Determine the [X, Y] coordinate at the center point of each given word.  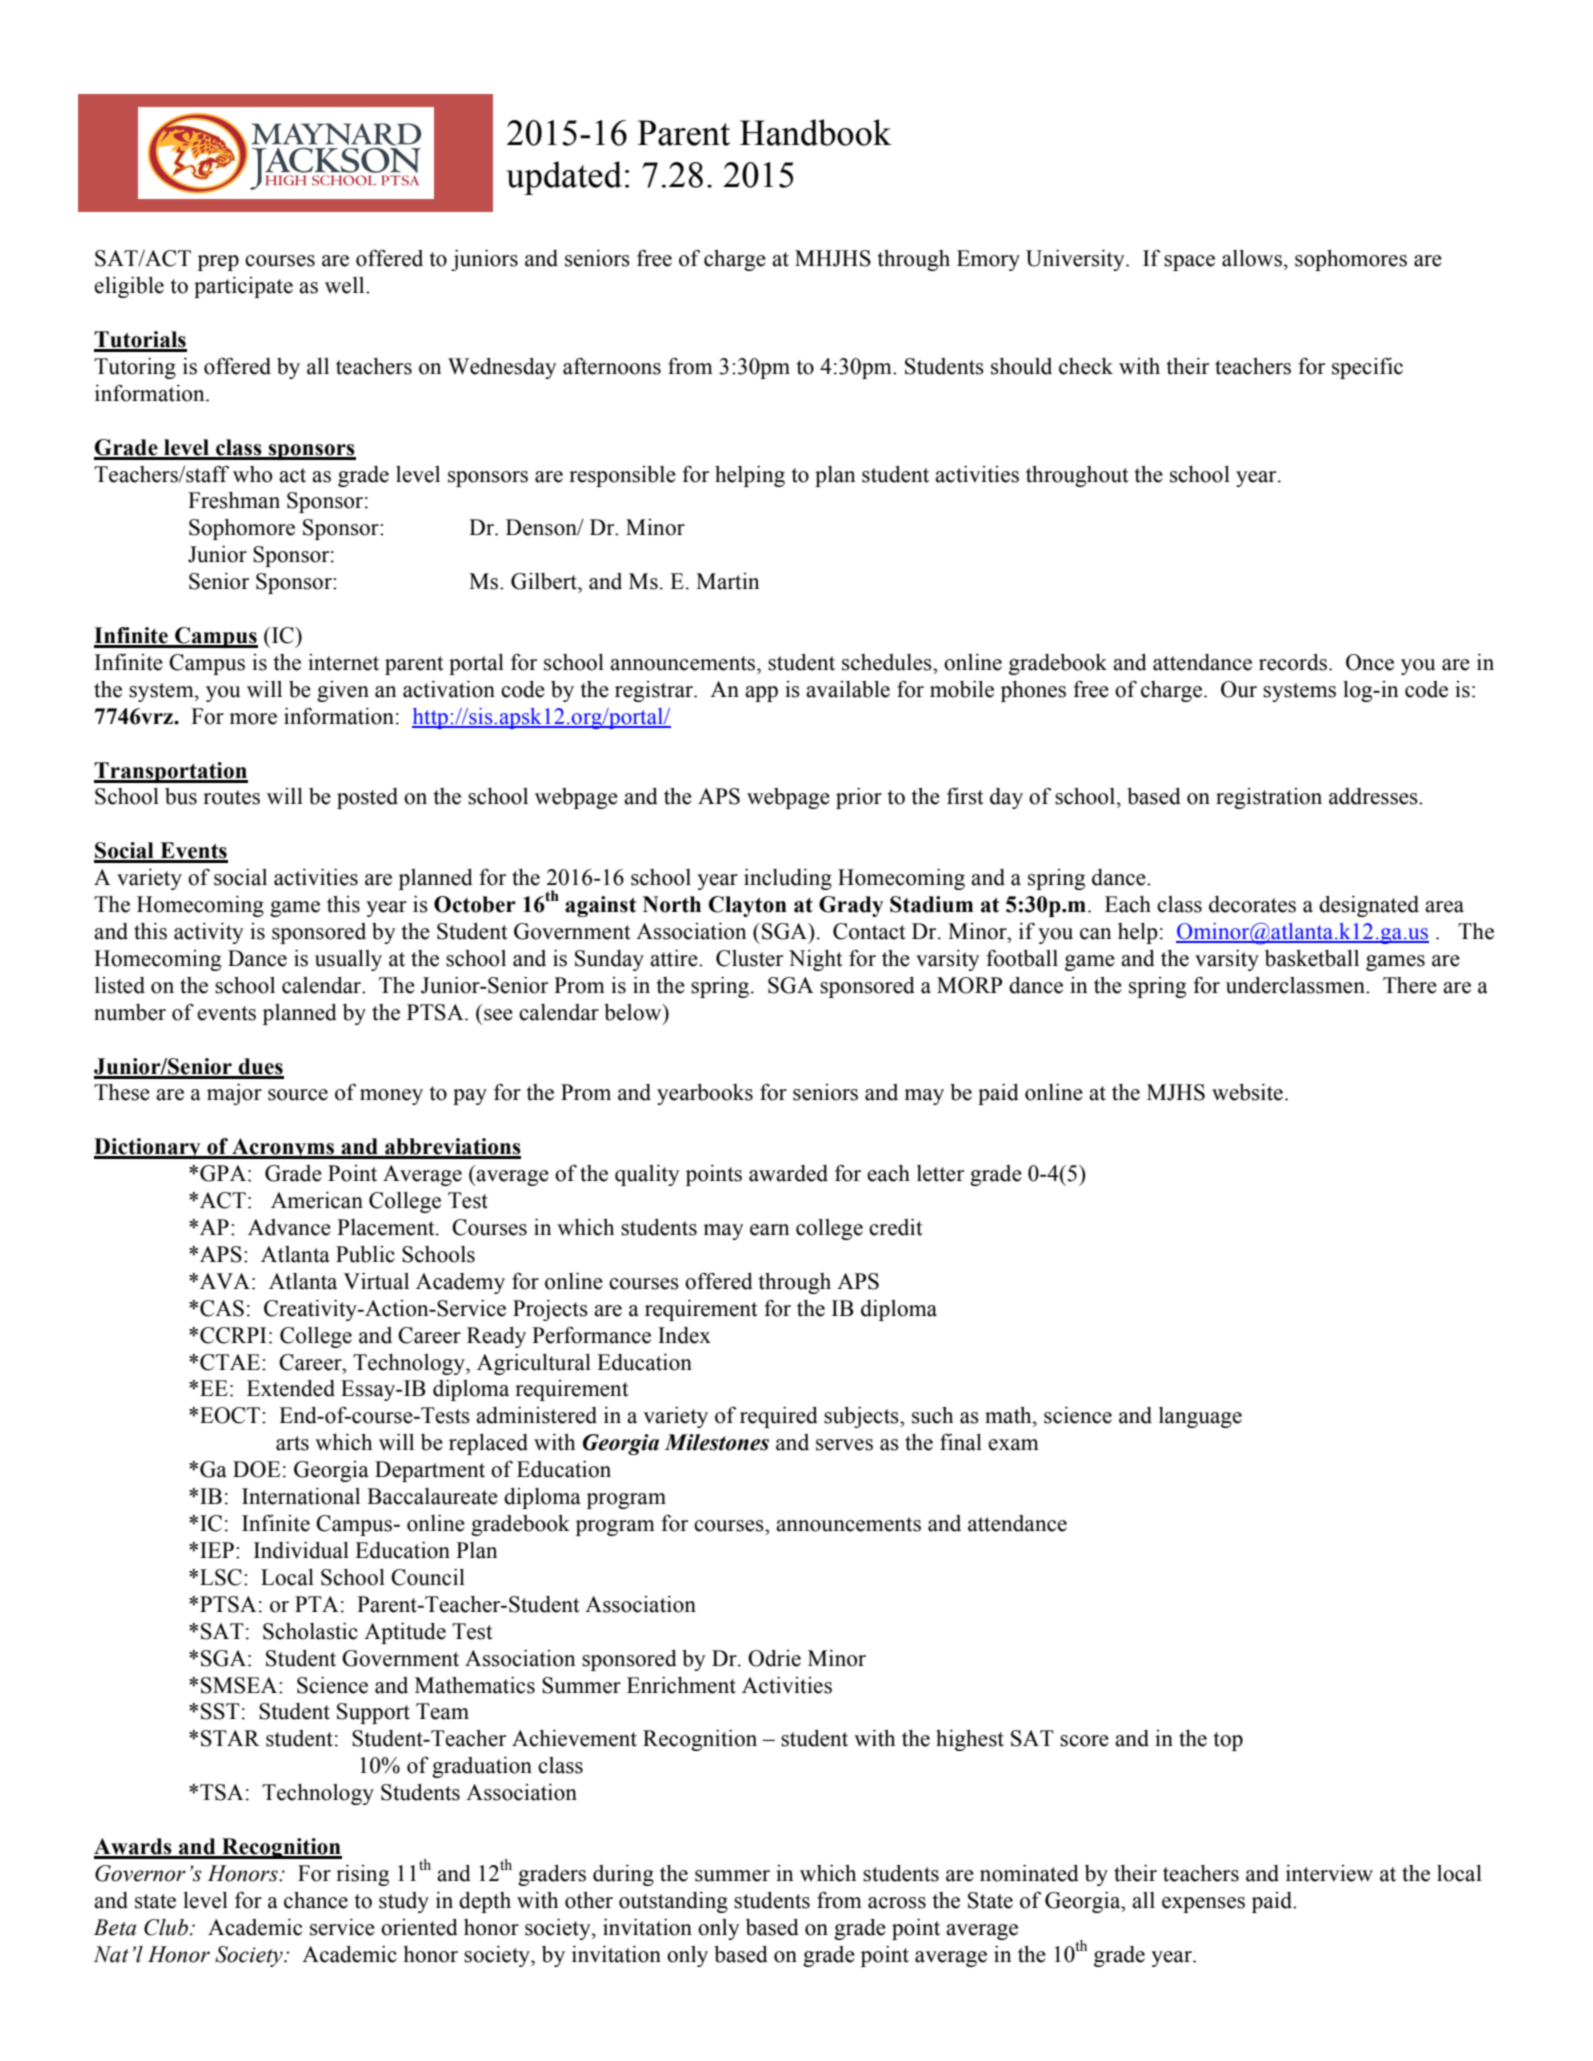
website [1247, 1092]
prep [218, 263]
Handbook [816, 132]
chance [316, 1900]
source [298, 1095]
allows [1252, 258]
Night [816, 960]
